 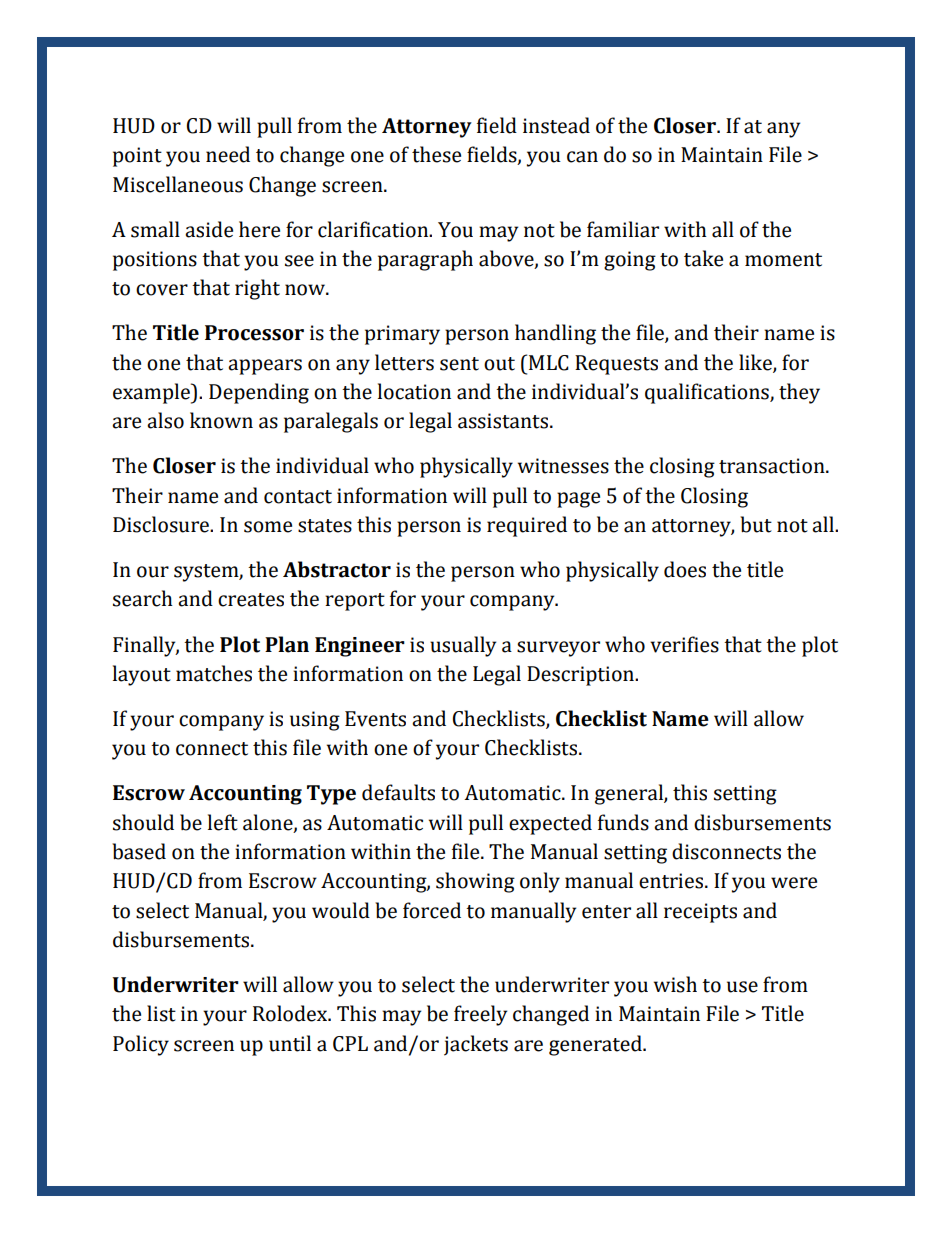 What do you see at coordinates (708, 393) in the page?
I see `qualifications` at bounding box center [708, 393].
